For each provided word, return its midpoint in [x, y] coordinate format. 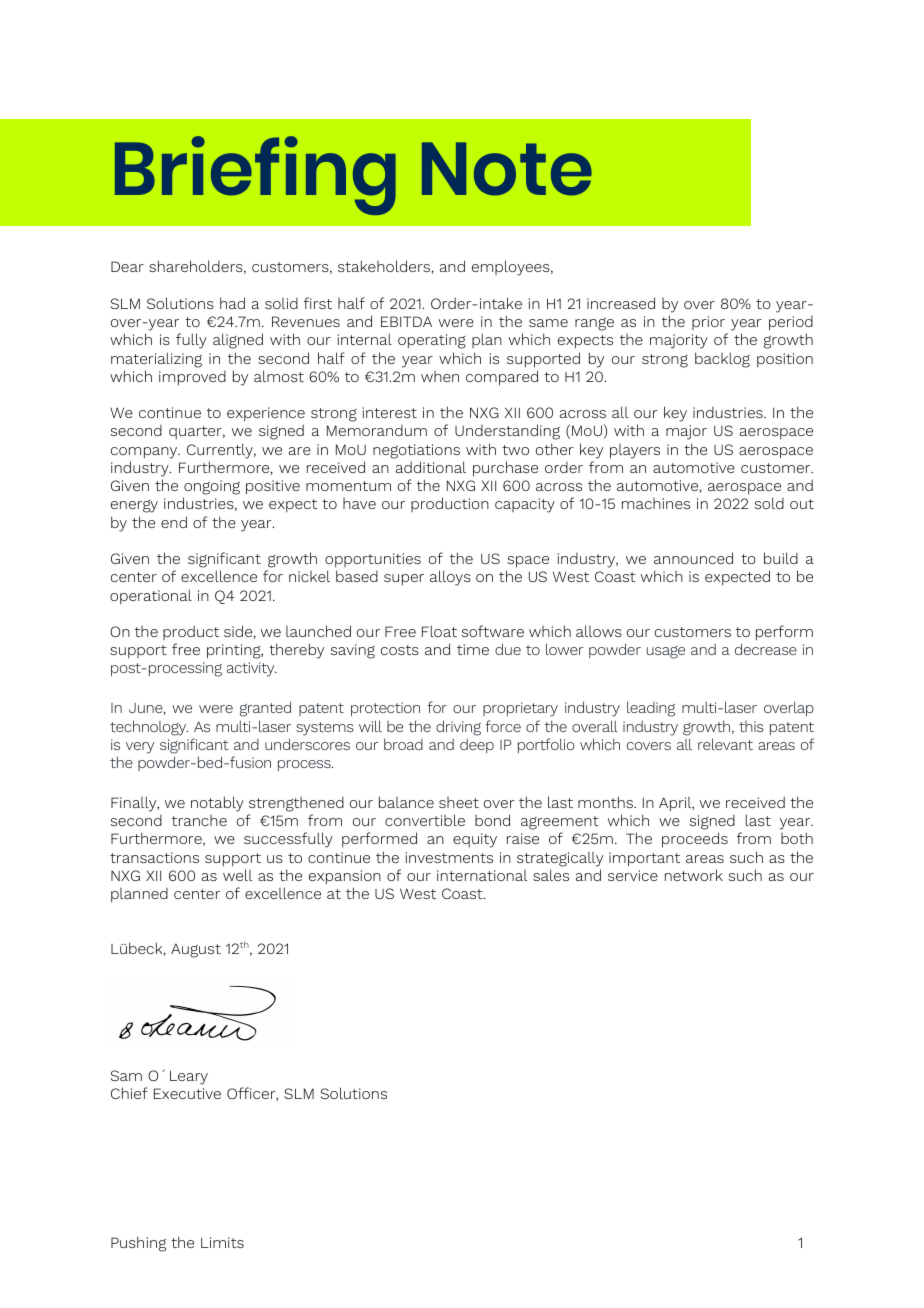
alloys [450, 578]
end [174, 522]
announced [693, 558]
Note [507, 169]
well [238, 875]
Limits [222, 1242]
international [482, 875]
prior [708, 323]
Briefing [255, 175]
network [694, 875]
